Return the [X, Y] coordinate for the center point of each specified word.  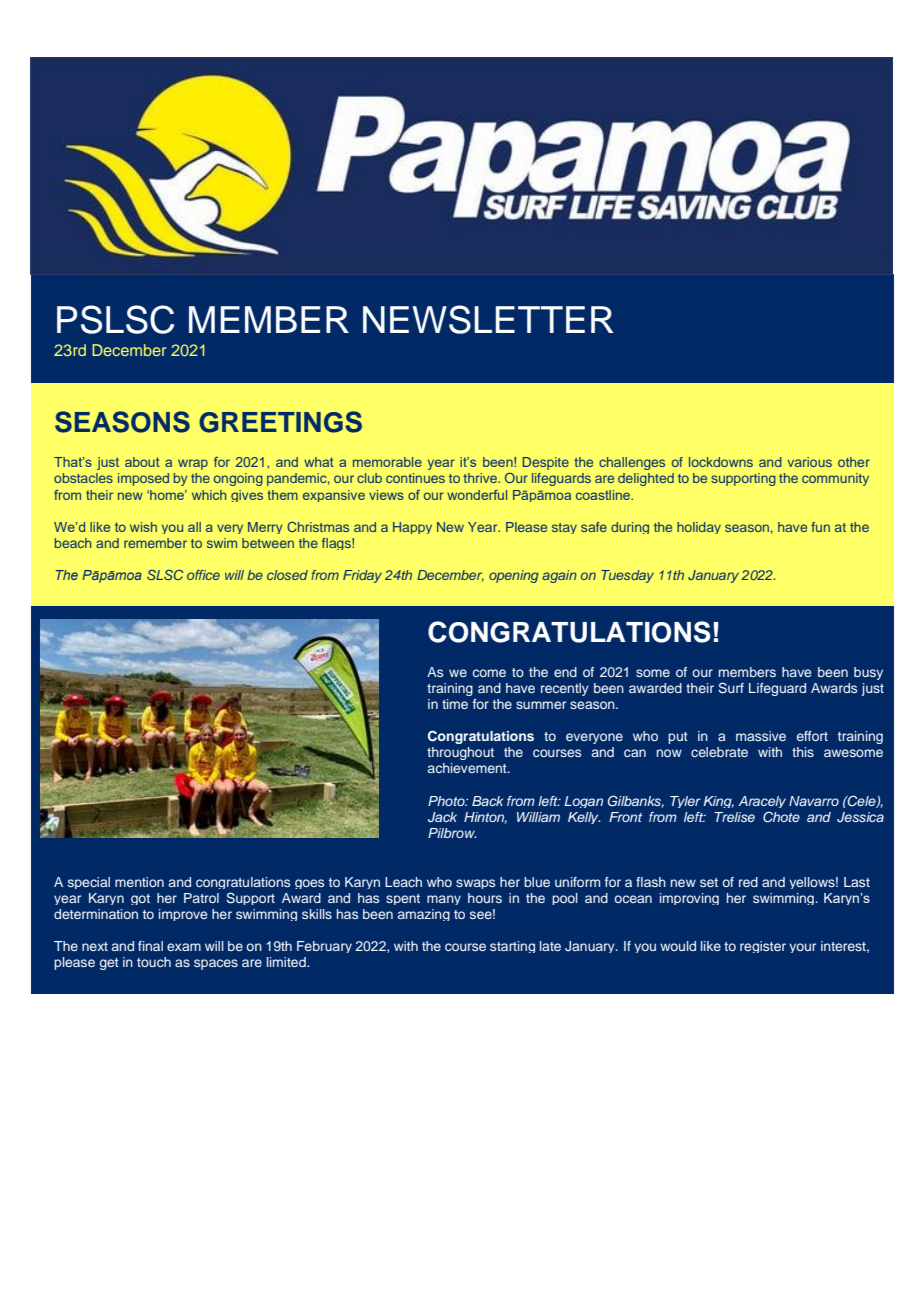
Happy [412, 528]
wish [143, 527]
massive [761, 736]
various [809, 462]
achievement [468, 768]
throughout [460, 753]
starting [512, 947]
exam [184, 947]
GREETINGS [280, 422]
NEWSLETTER [488, 319]
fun [820, 527]
